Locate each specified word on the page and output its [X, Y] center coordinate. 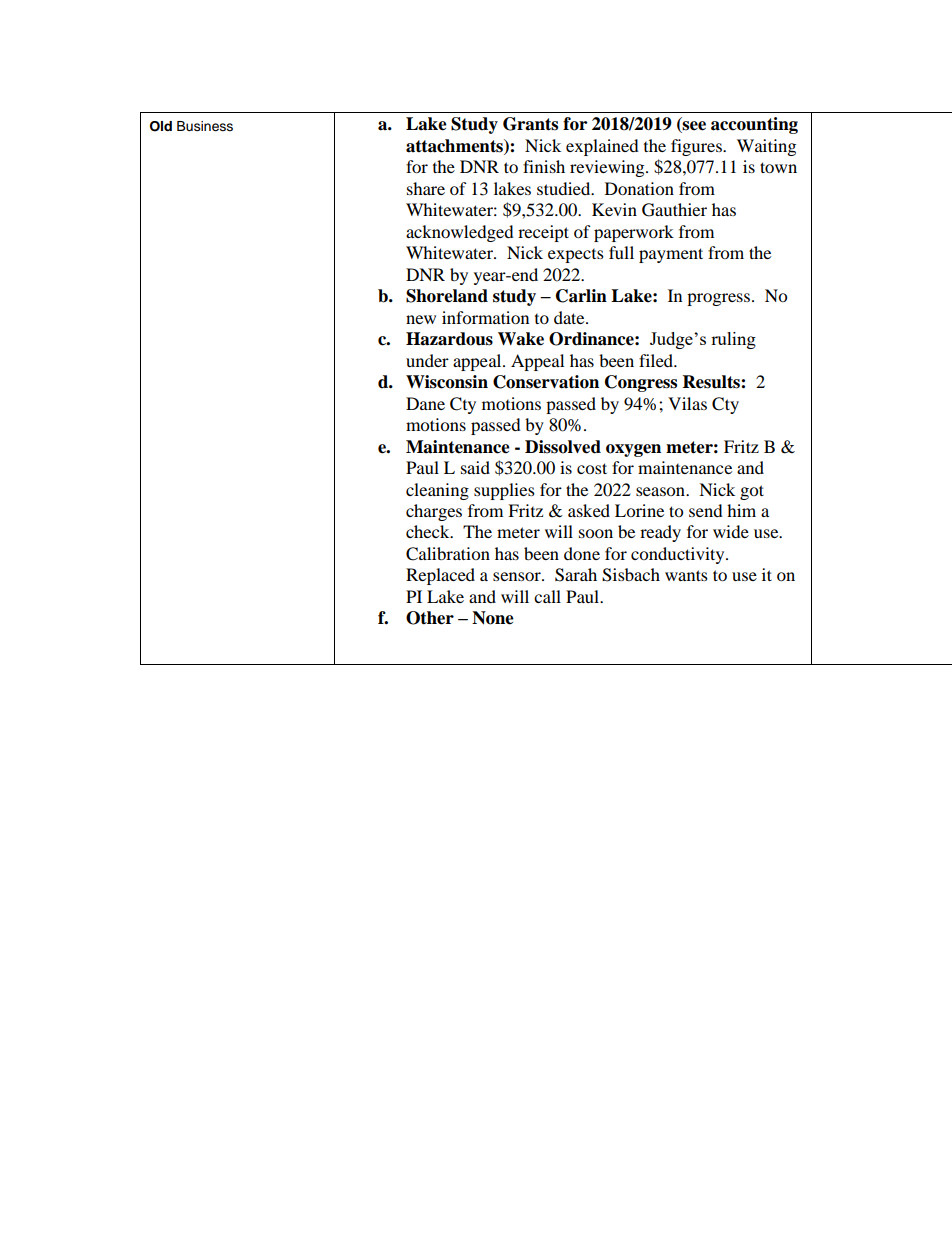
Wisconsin [447, 382]
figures [697, 147]
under [427, 360]
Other [430, 618]
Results [712, 382]
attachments [455, 146]
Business [205, 126]
